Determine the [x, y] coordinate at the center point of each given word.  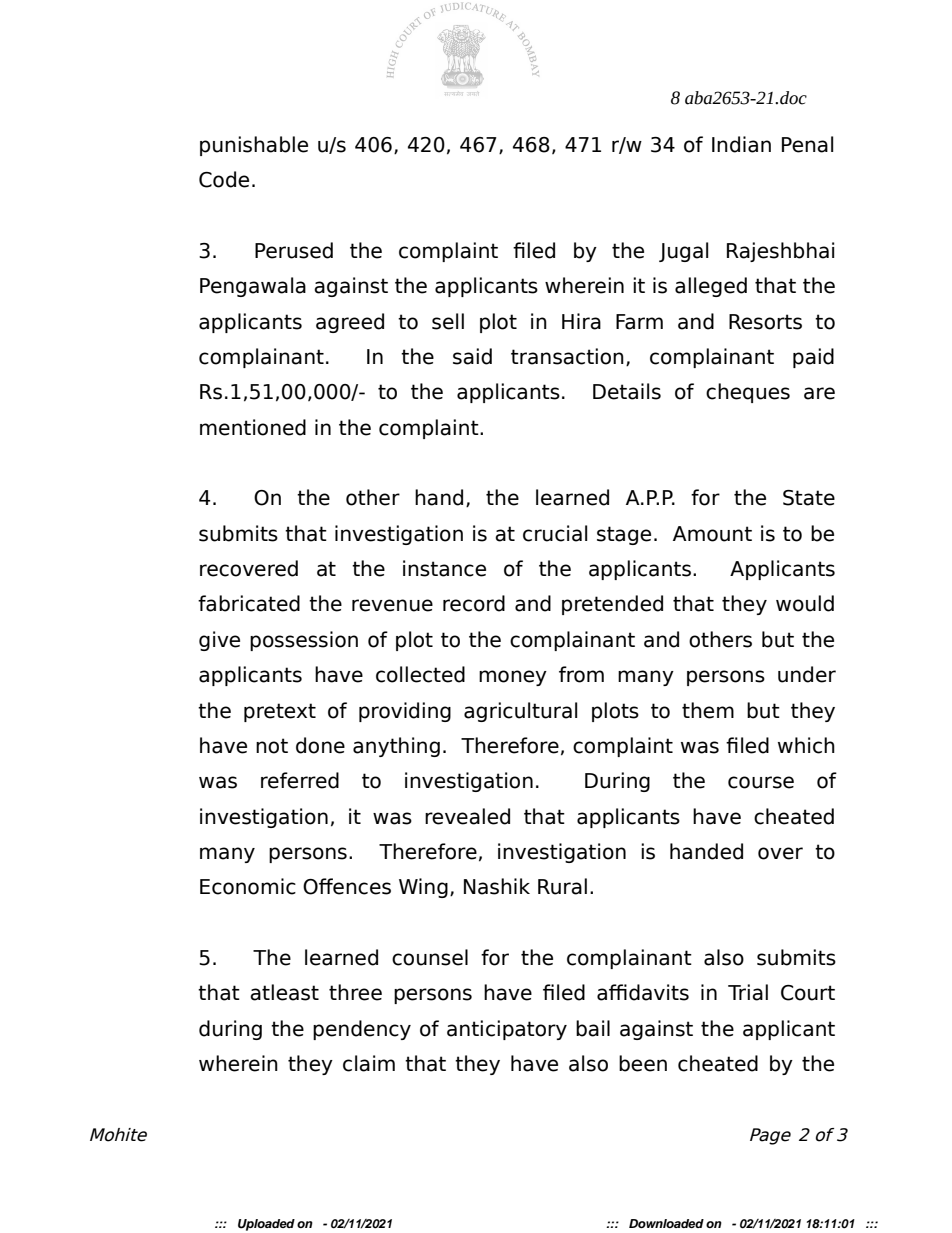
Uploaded [266, 1225]
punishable [254, 146]
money [513, 678]
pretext [280, 712]
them [708, 710]
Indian [741, 144]
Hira [581, 321]
